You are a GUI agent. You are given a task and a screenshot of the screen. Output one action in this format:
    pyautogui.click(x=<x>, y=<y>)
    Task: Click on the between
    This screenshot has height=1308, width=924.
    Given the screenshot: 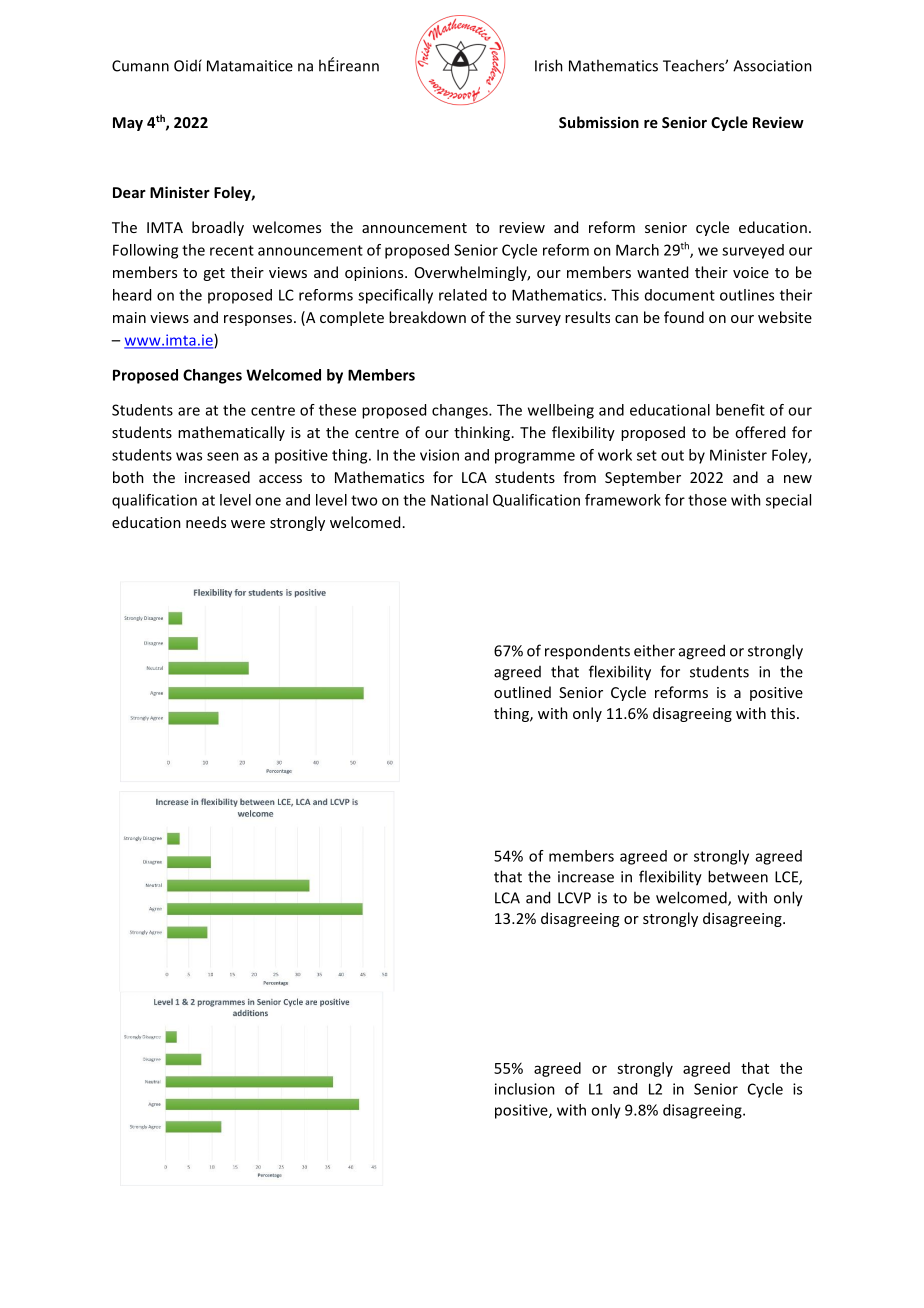 What is the action you would take?
    pyautogui.click(x=738, y=876)
